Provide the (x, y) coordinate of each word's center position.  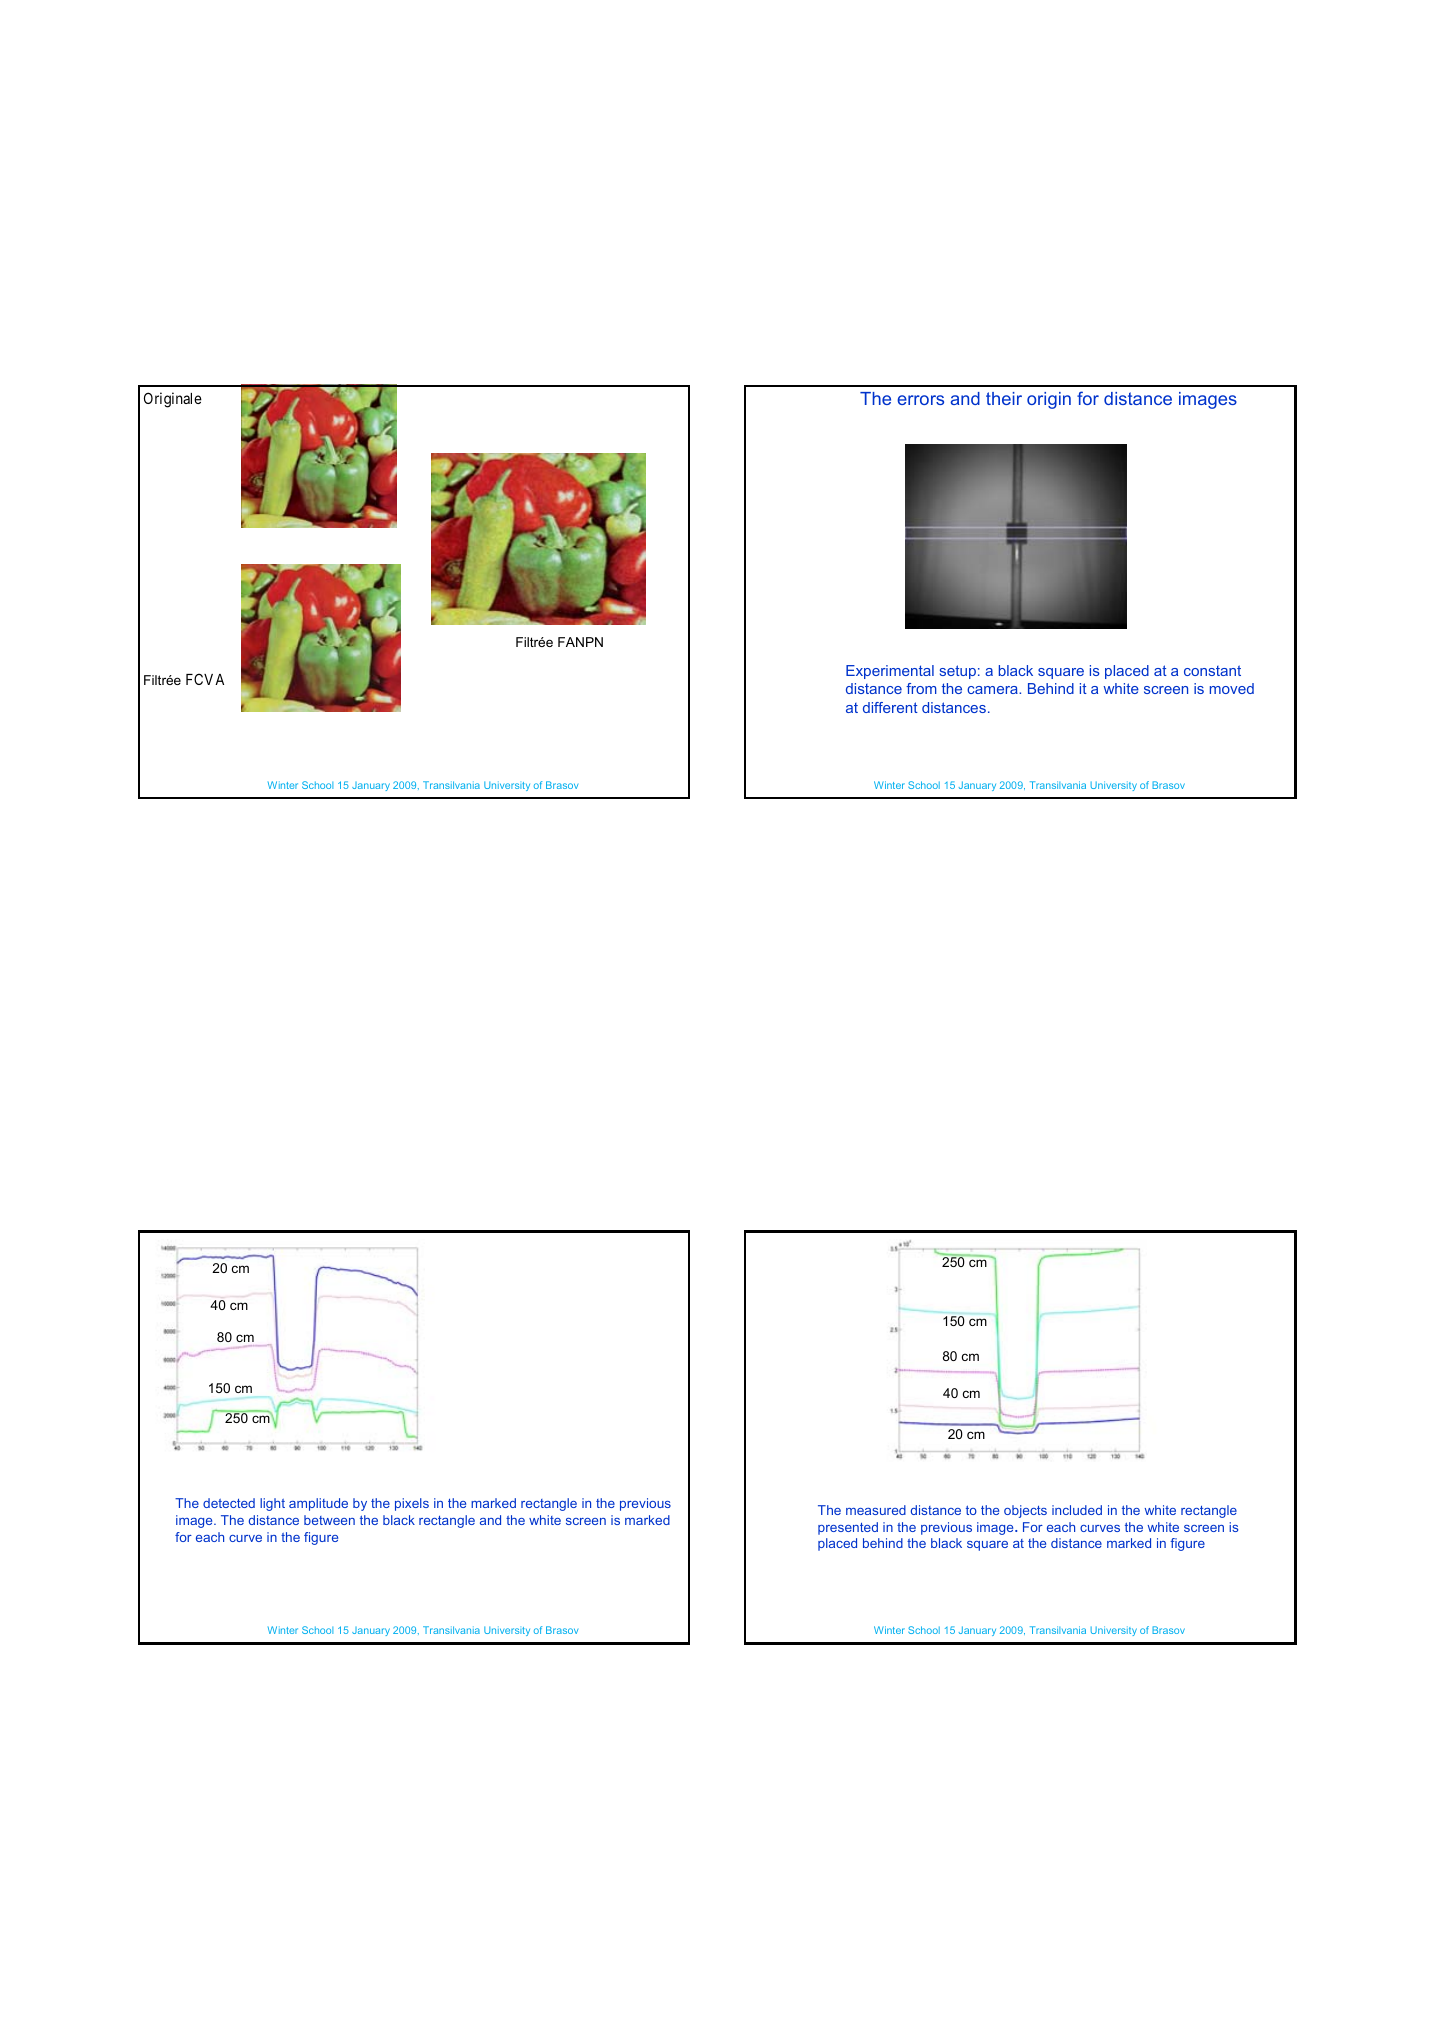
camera (993, 690)
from (921, 688)
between (329, 1520)
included (1077, 1510)
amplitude (318, 1504)
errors (920, 400)
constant (1212, 670)
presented (848, 1528)
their (1004, 398)
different (890, 707)
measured (876, 1510)
